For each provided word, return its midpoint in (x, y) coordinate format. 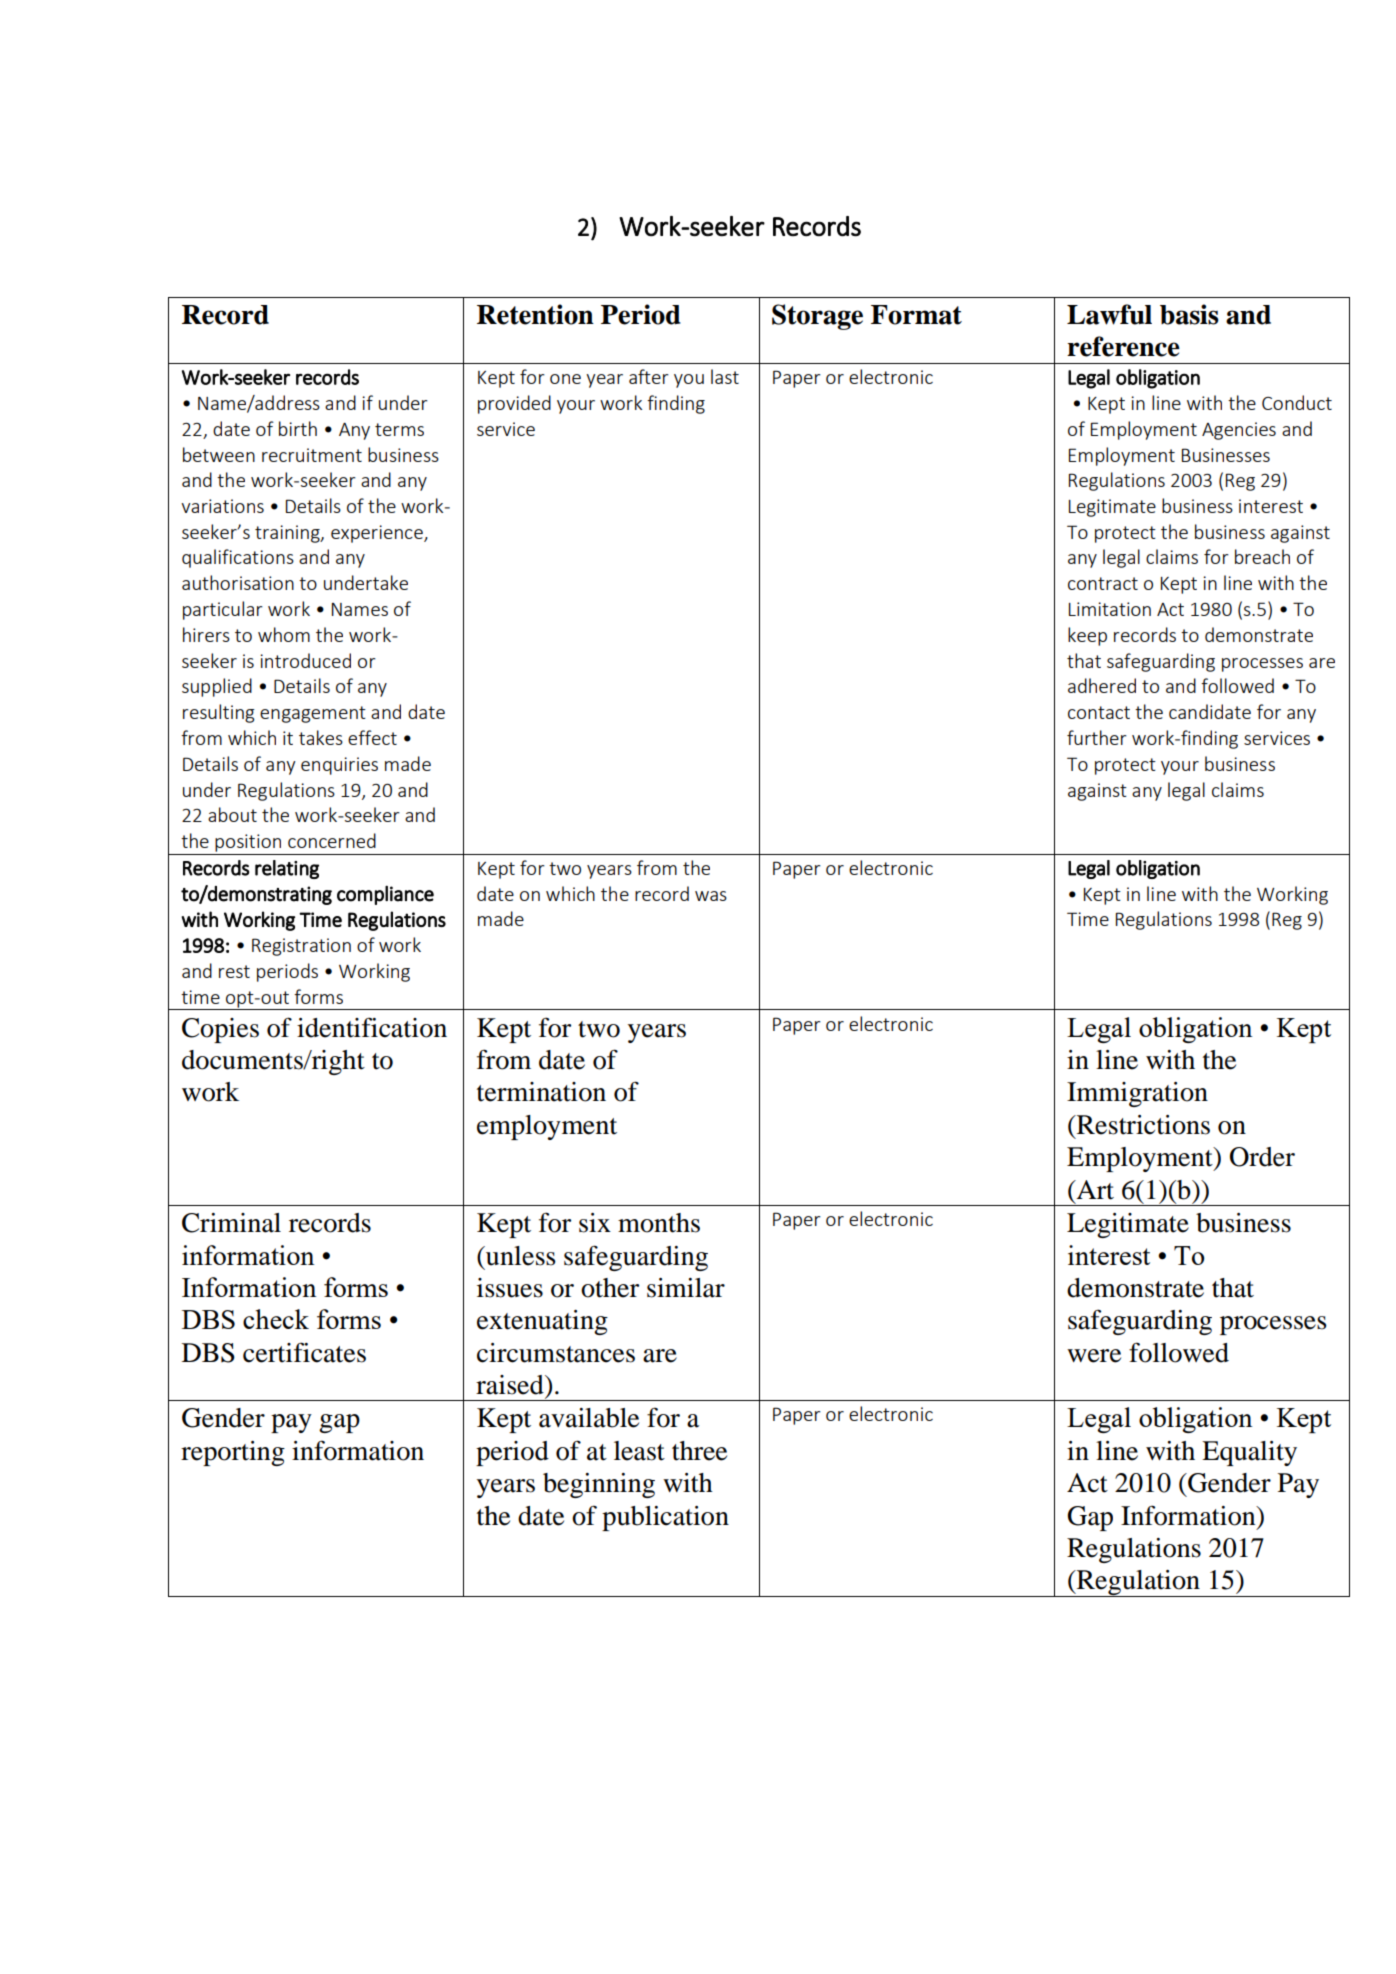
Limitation (1110, 609)
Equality (1249, 1453)
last (725, 376)
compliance (385, 895)
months (659, 1223)
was (711, 896)
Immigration (1137, 1094)
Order (1262, 1157)
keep (1087, 636)
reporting (233, 1453)
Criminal (231, 1223)
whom (284, 634)
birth (298, 428)
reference (1123, 346)
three (699, 1451)
